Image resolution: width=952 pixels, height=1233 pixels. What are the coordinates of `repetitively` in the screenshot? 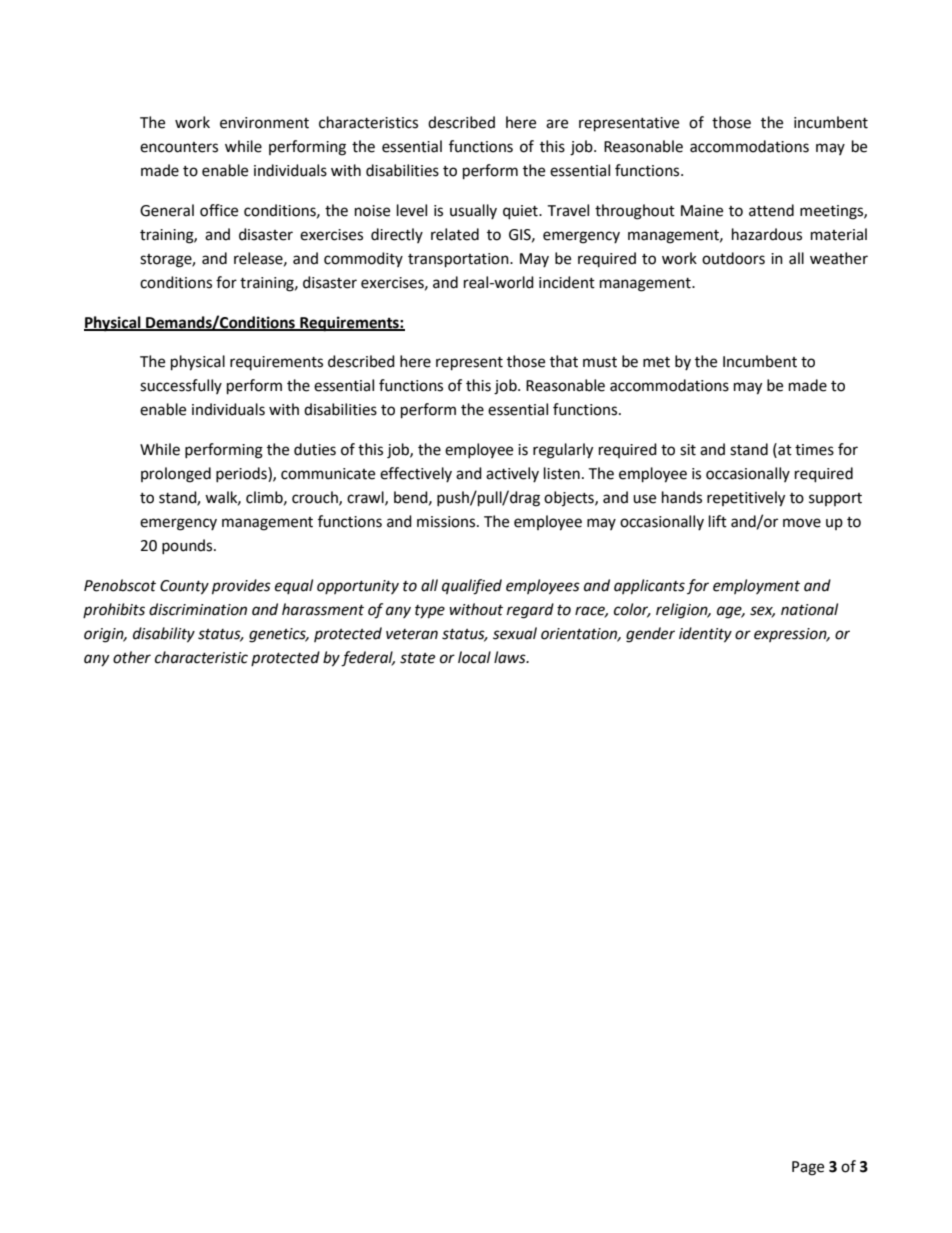 It's located at (746, 499).
